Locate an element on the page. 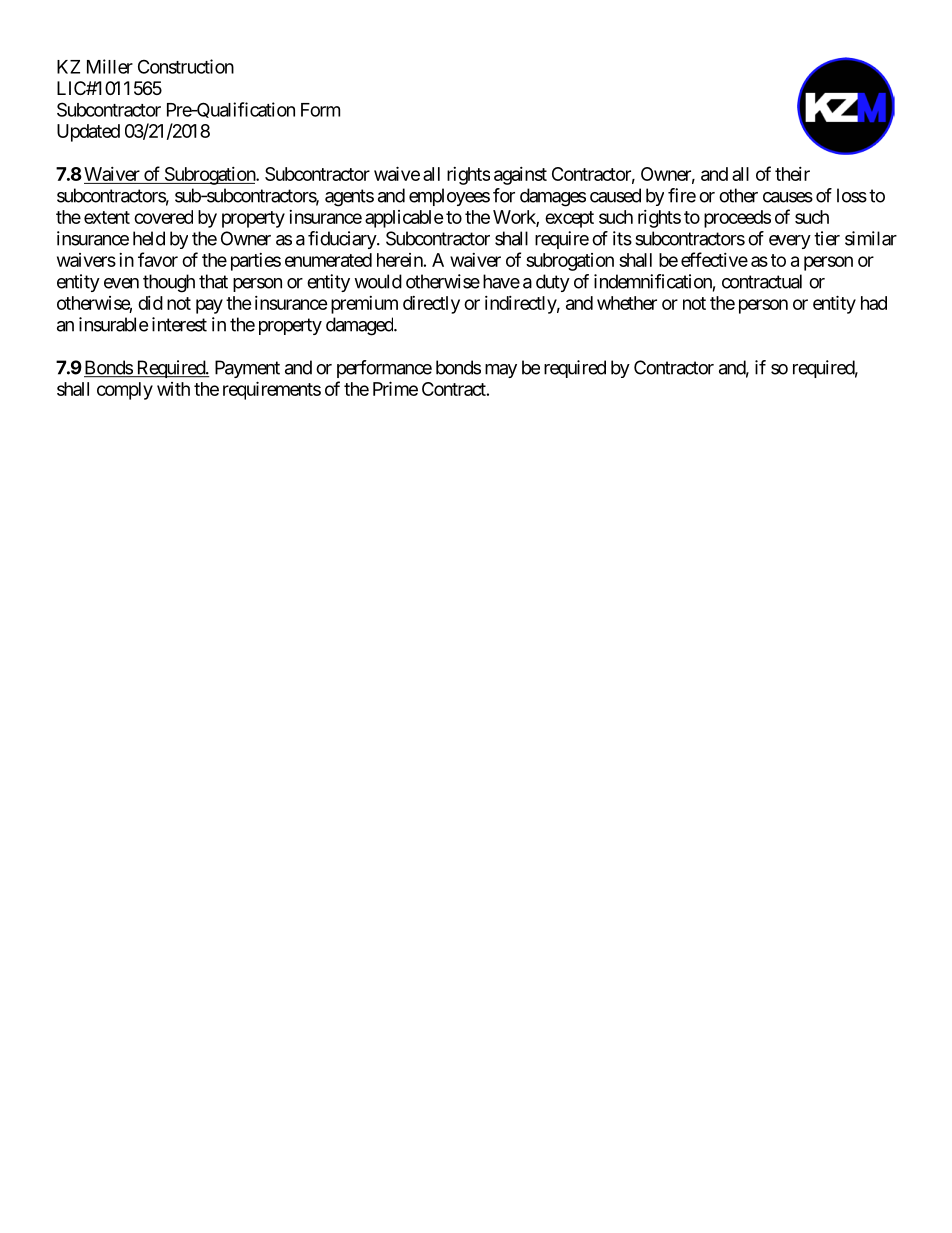 This page has height=1233, width=952. Construction is located at coordinates (186, 66).
